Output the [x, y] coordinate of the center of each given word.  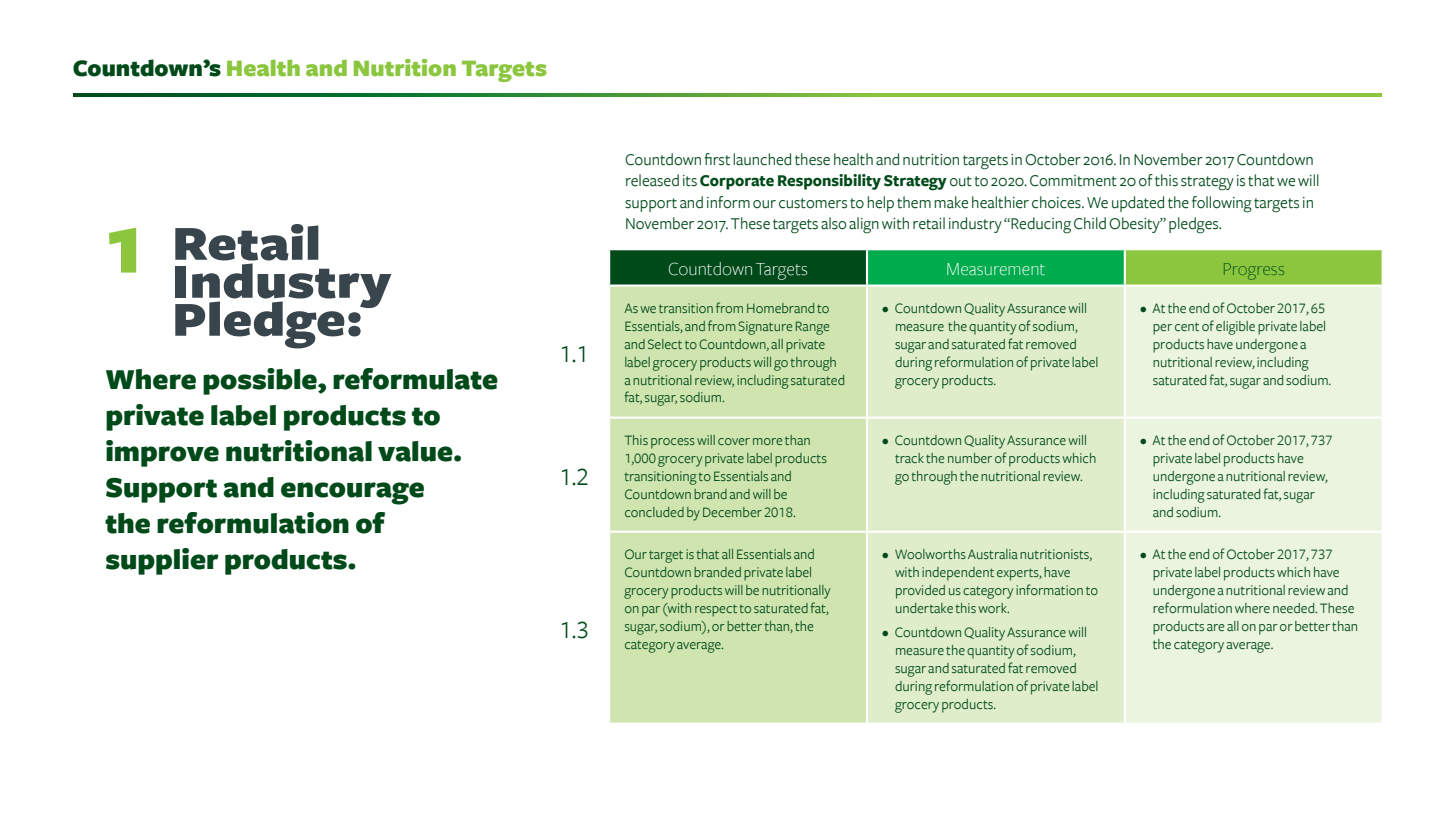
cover [734, 441]
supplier [162, 561]
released [652, 180]
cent [1187, 326]
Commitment [1073, 181]
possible [261, 381]
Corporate [737, 182]
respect [716, 610]
